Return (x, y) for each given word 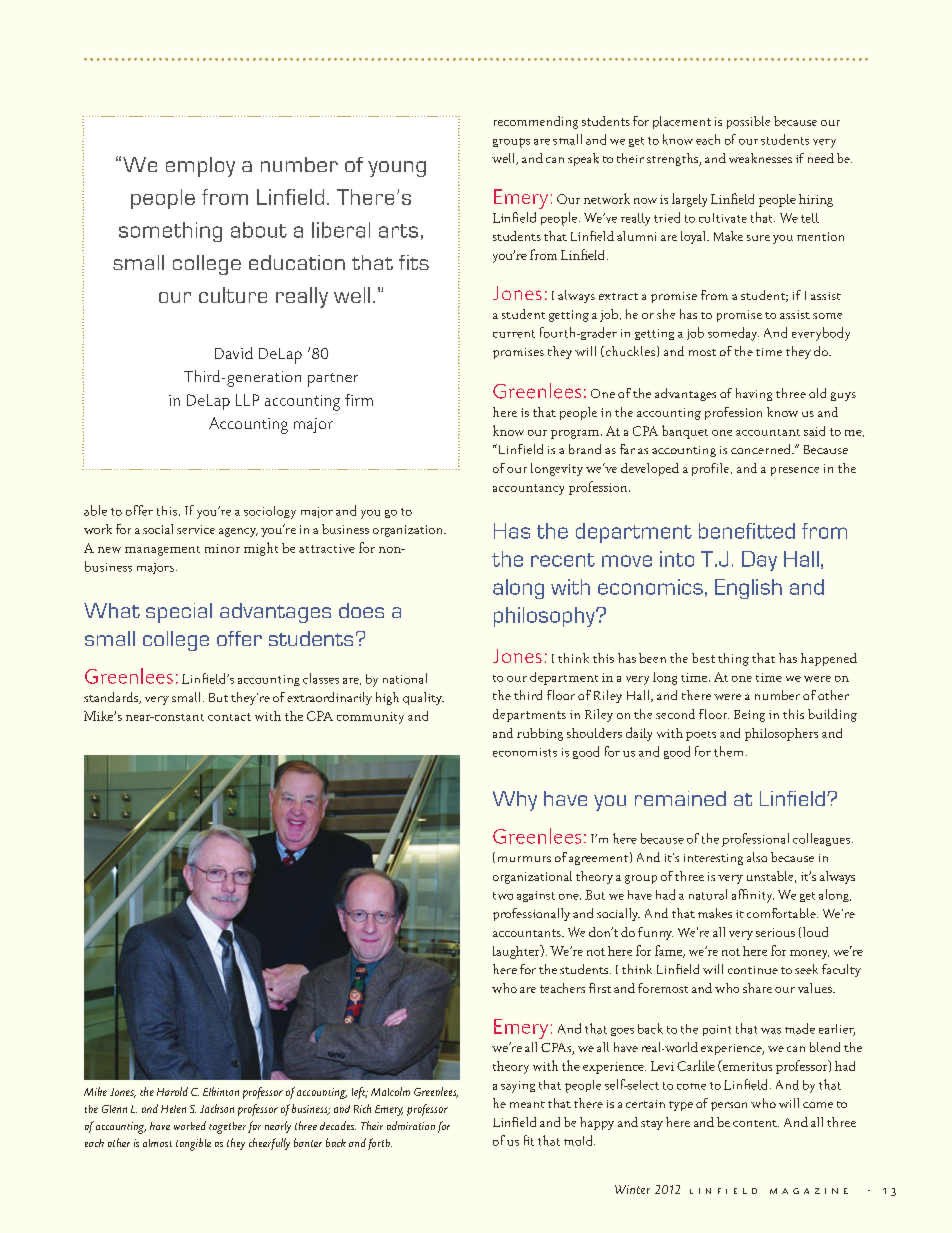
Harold (172, 1091)
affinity (753, 896)
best (703, 658)
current (514, 334)
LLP (247, 400)
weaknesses (760, 158)
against (536, 896)
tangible (193, 1144)
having (754, 394)
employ (200, 167)
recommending (536, 122)
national (405, 678)
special (179, 613)
